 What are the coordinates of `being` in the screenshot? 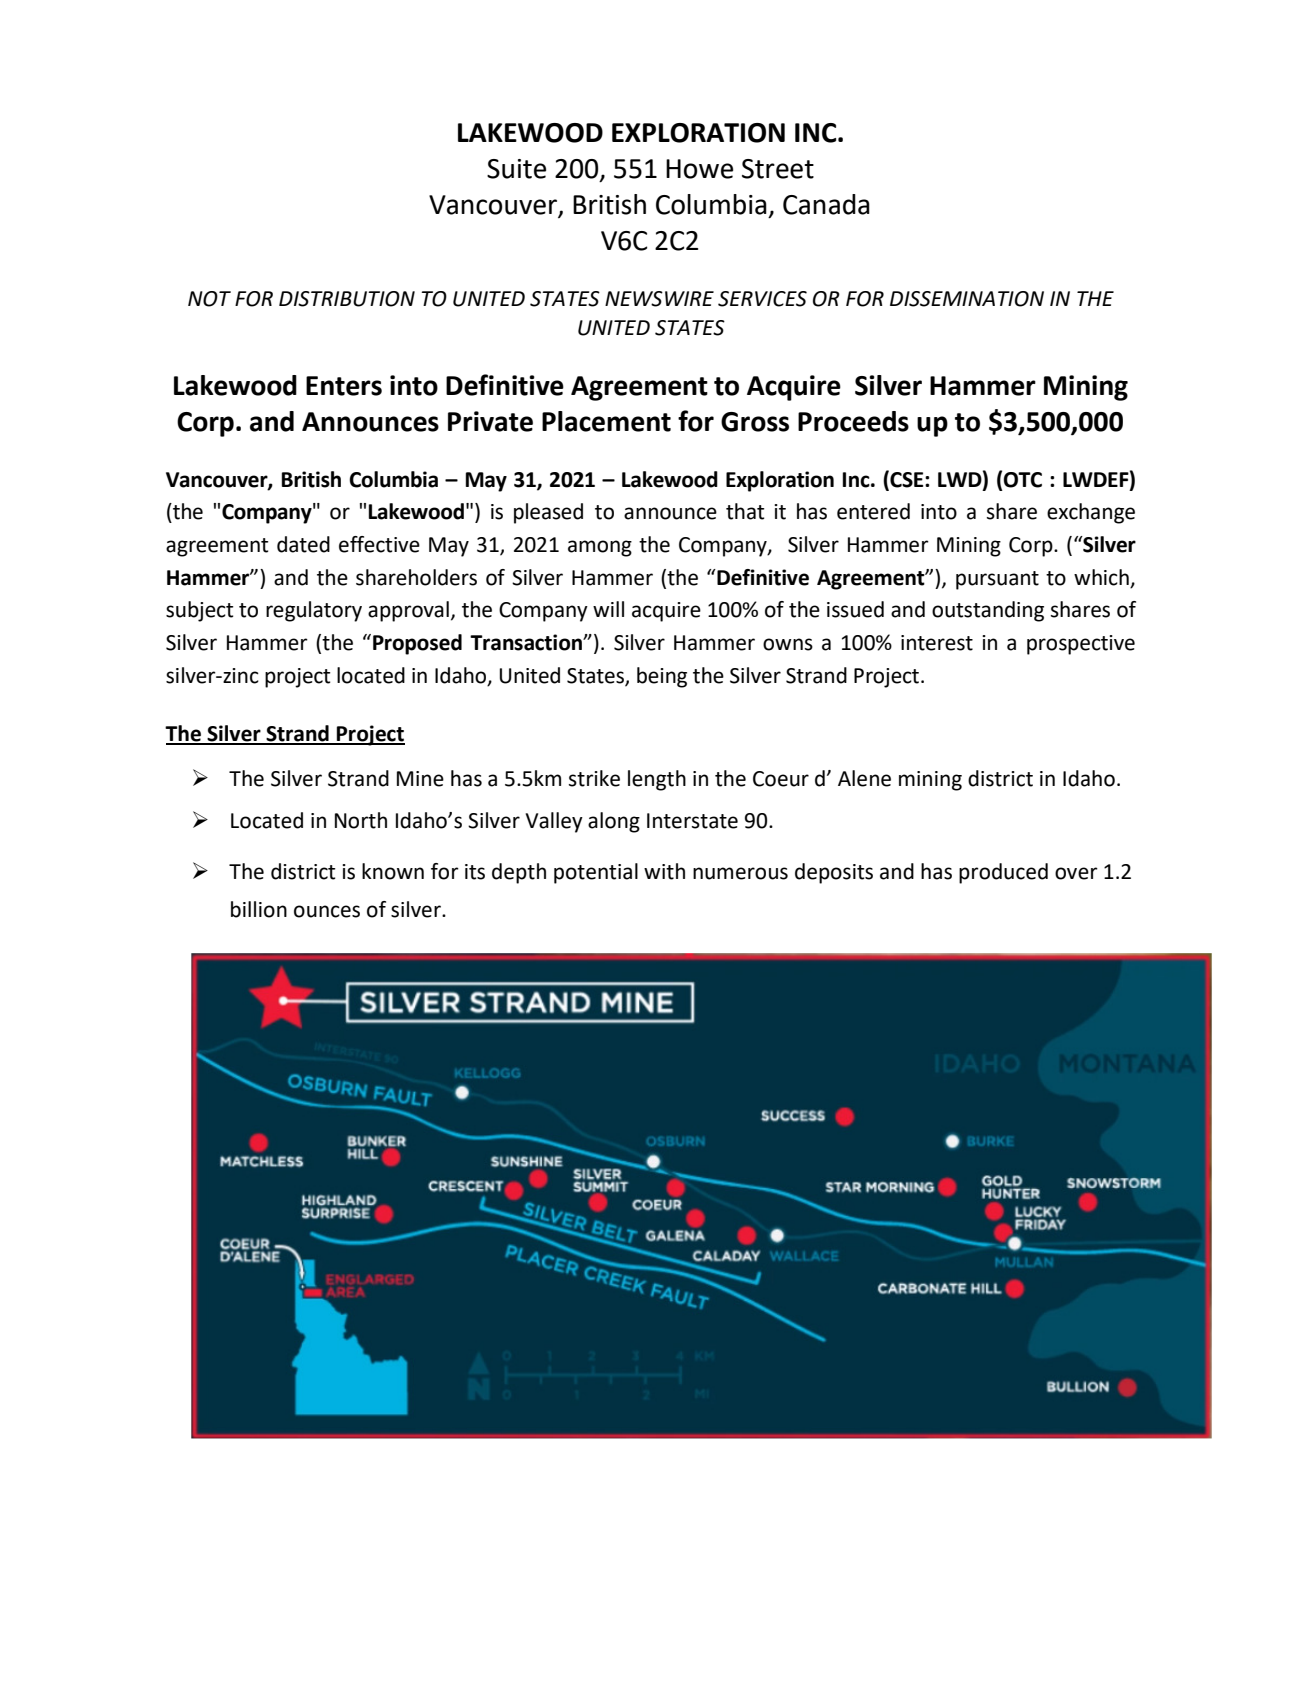 It's located at (662, 677).
